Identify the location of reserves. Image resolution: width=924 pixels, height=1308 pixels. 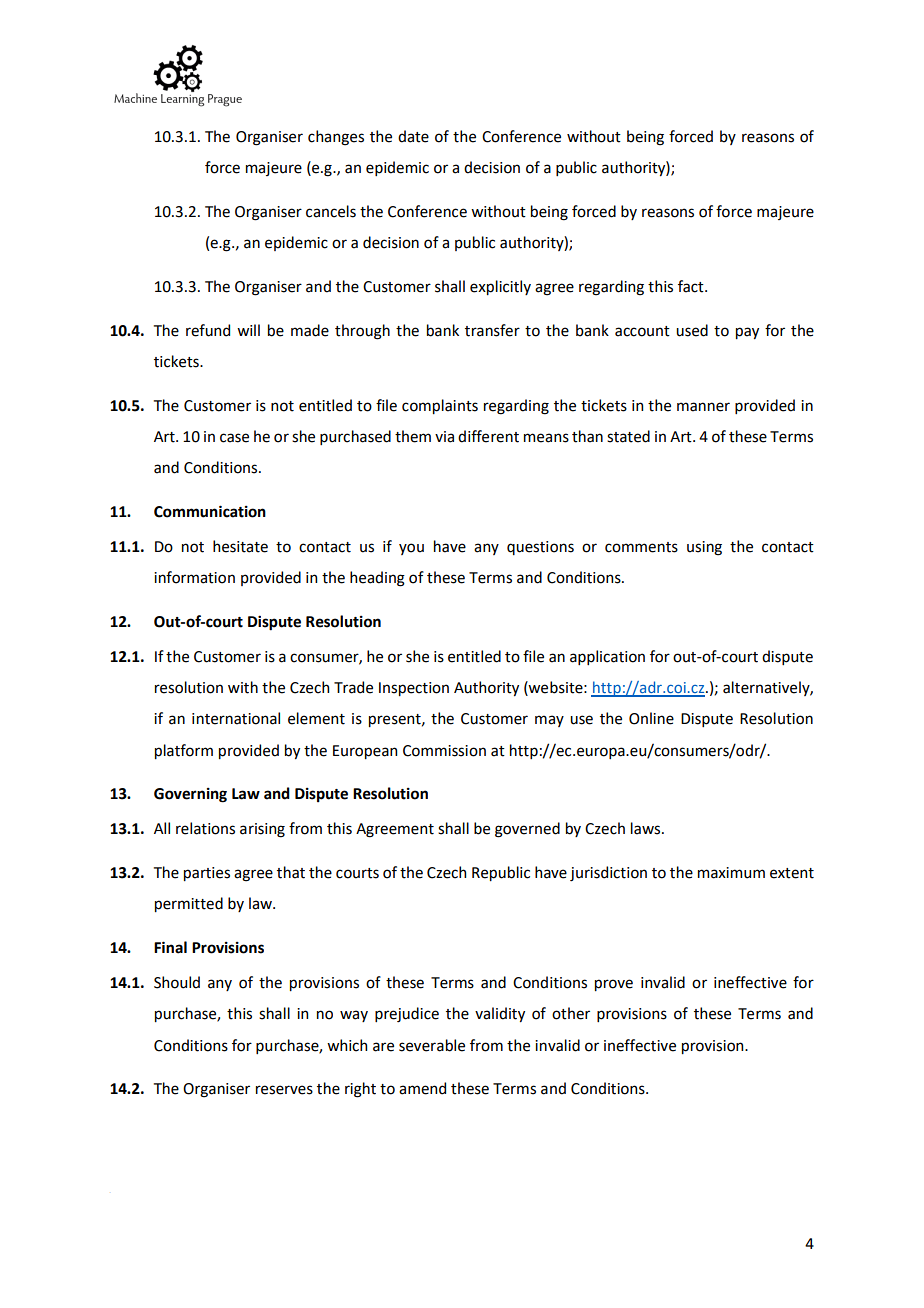
(284, 1090).
